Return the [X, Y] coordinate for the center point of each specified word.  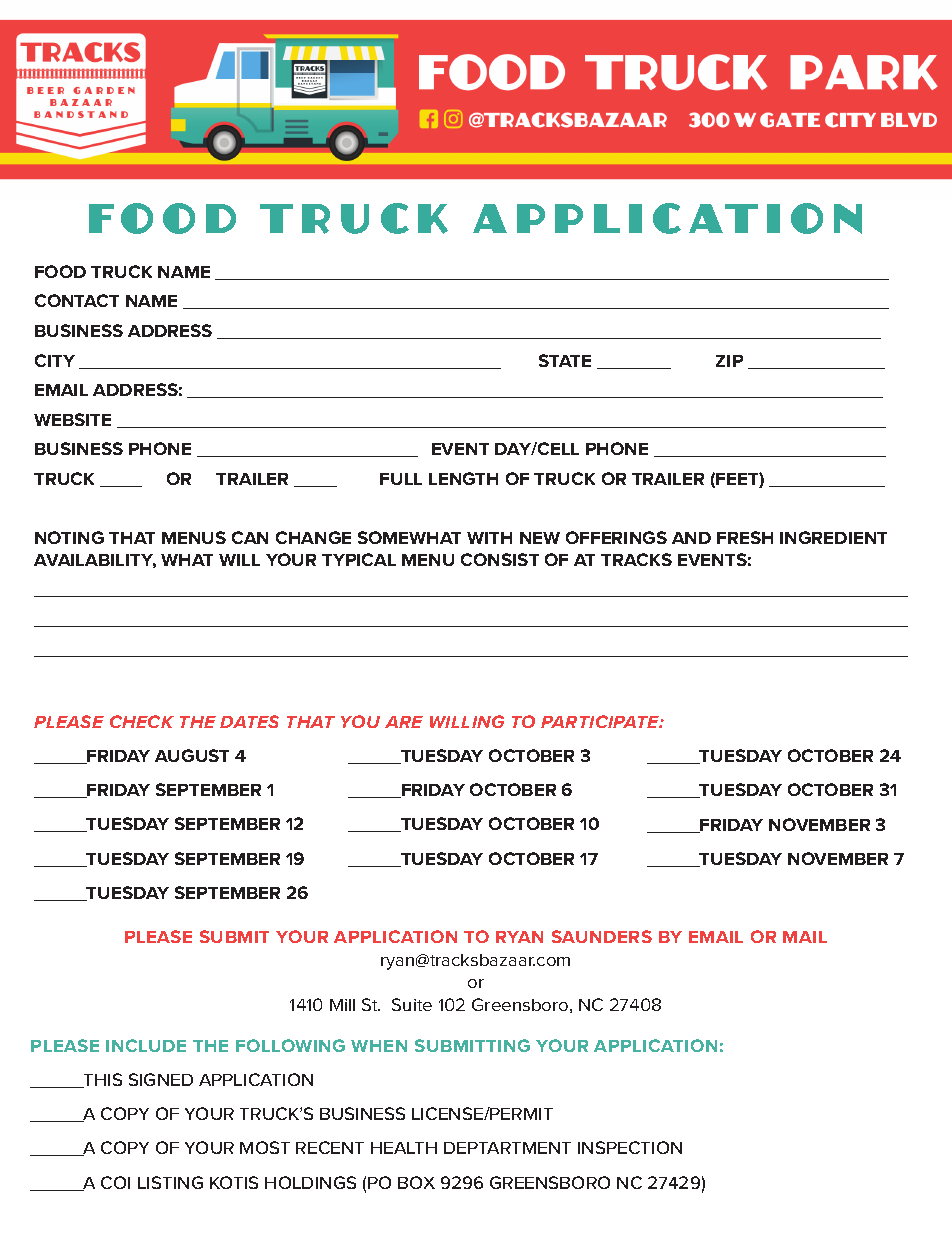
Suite [412, 1004]
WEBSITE [72, 419]
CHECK [142, 721]
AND [691, 538]
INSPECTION [630, 1147]
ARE [404, 722]
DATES [249, 721]
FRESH [745, 537]
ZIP [729, 361]
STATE [565, 360]
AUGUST [192, 755]
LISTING [170, 1182]
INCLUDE [146, 1045]
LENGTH [463, 478]
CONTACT [77, 300]
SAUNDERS [602, 936]
